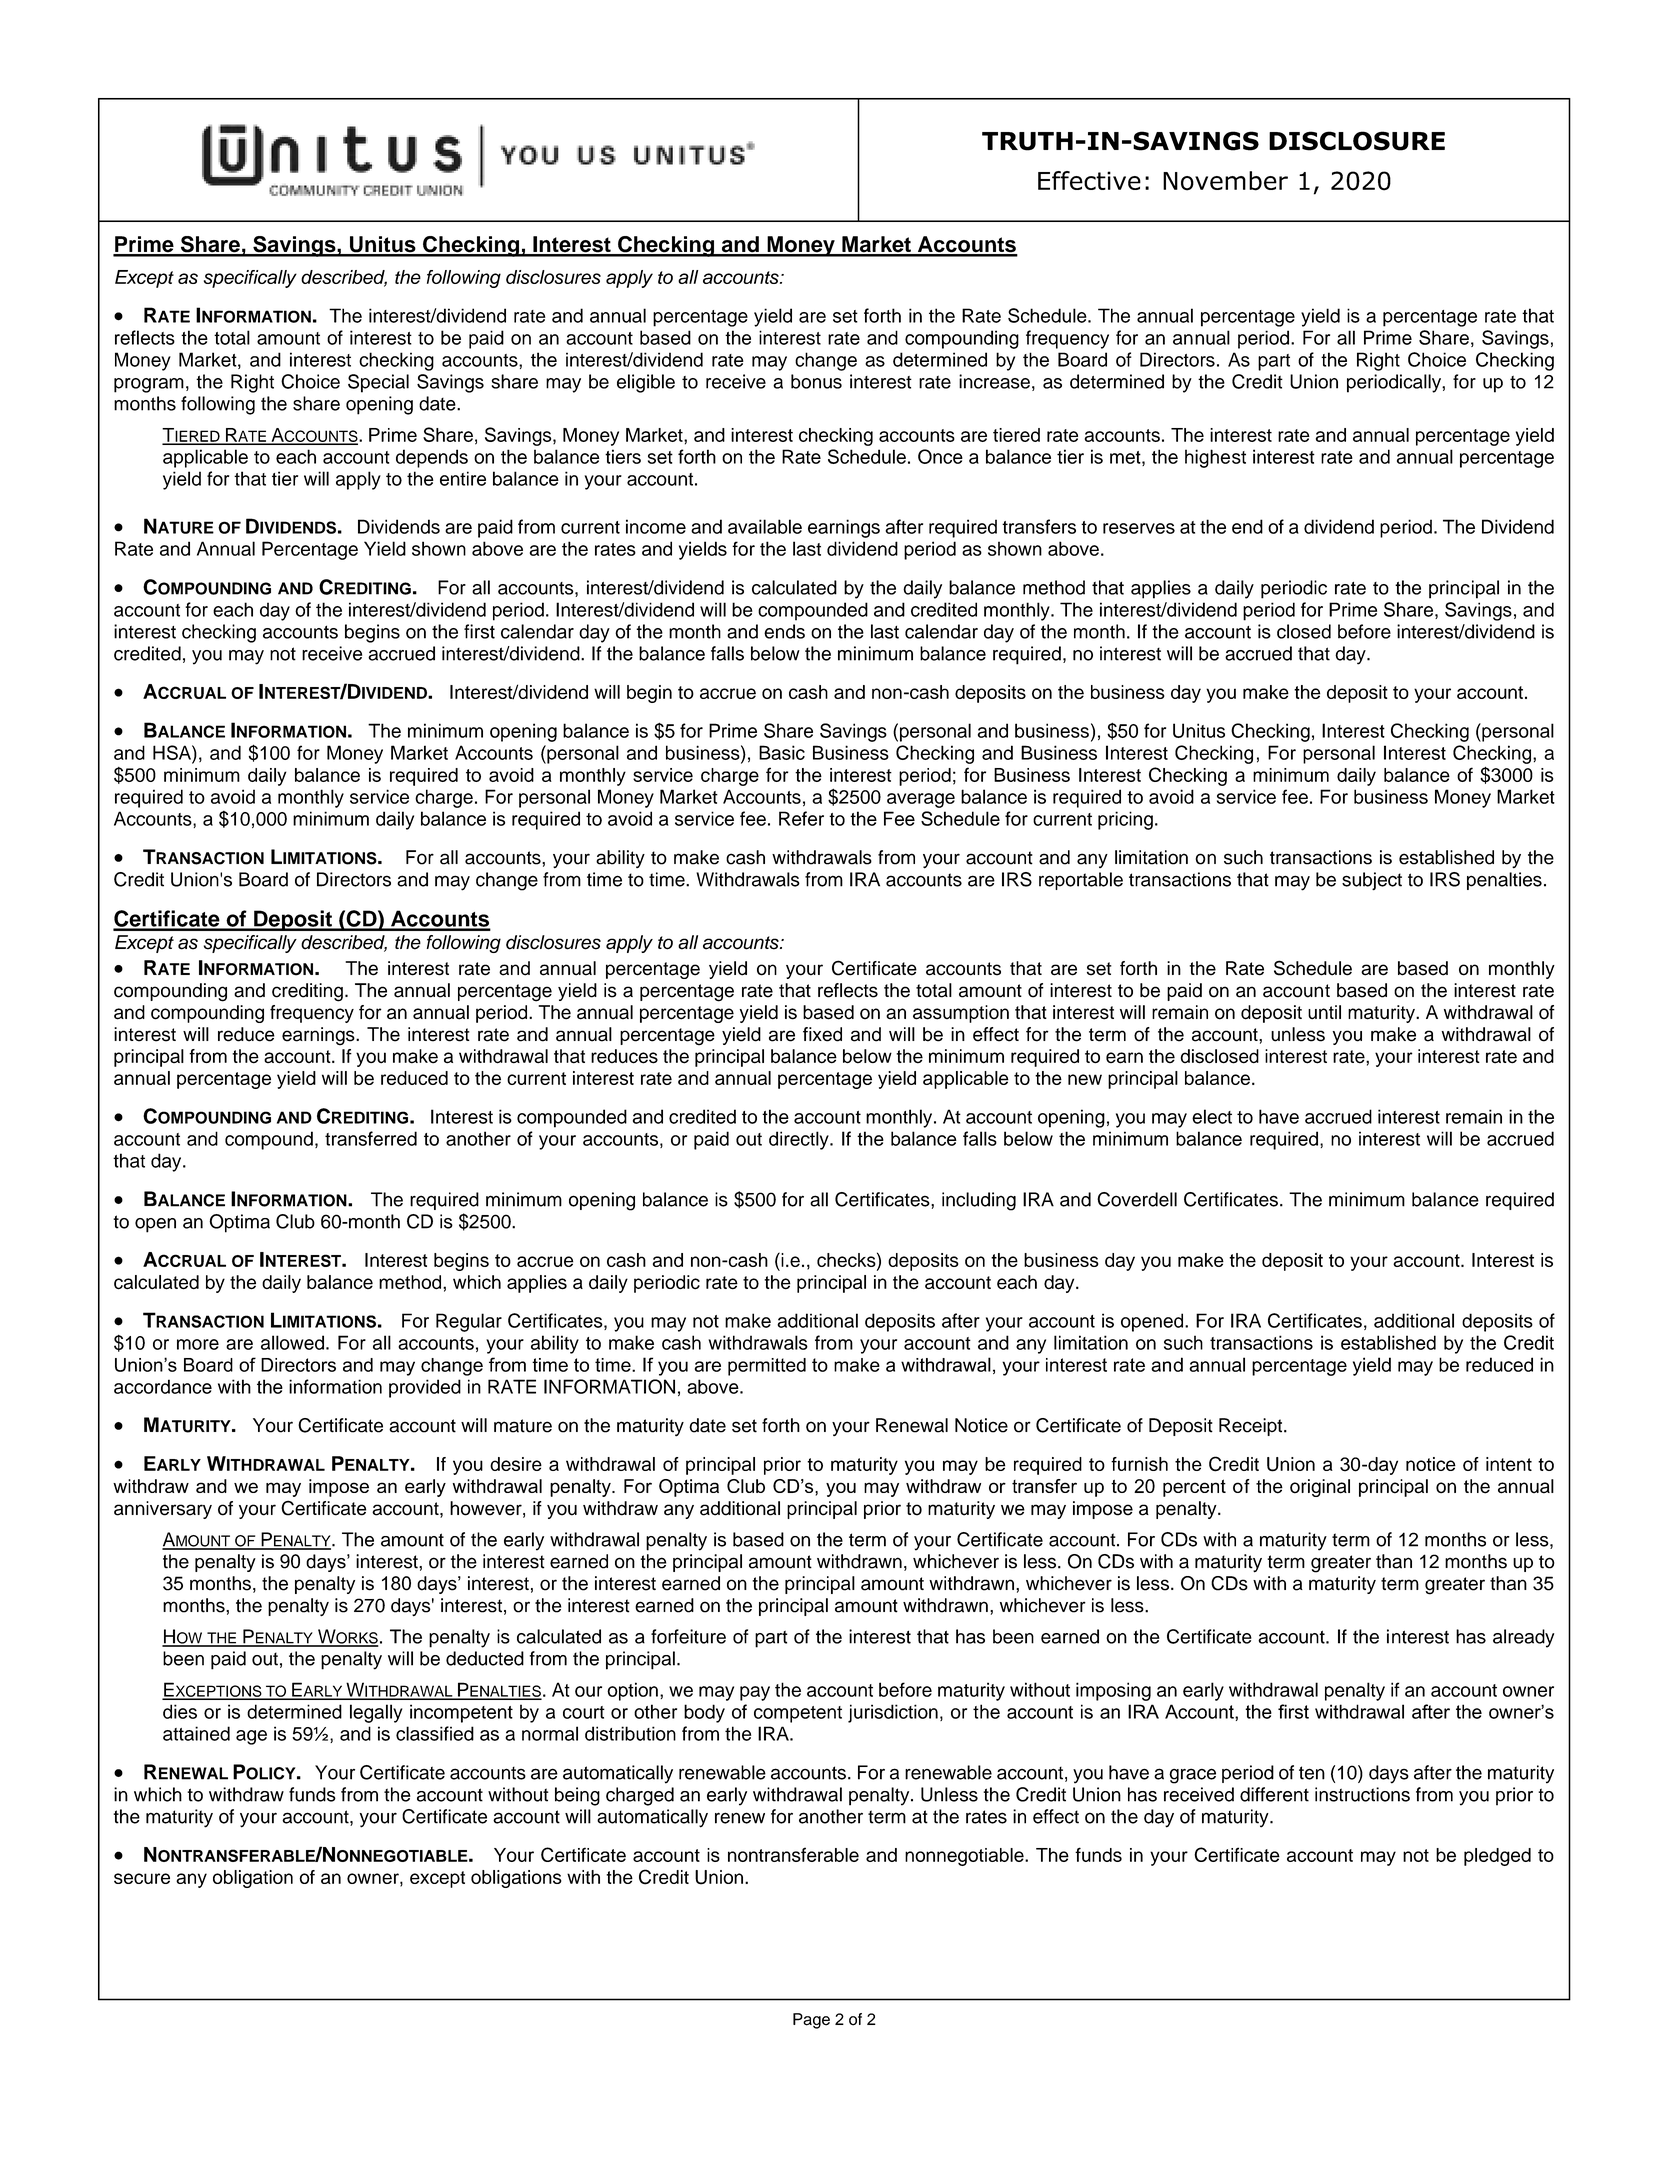  Describe the element at coordinates (142, 1878) in the document. I see `secure` at that location.
